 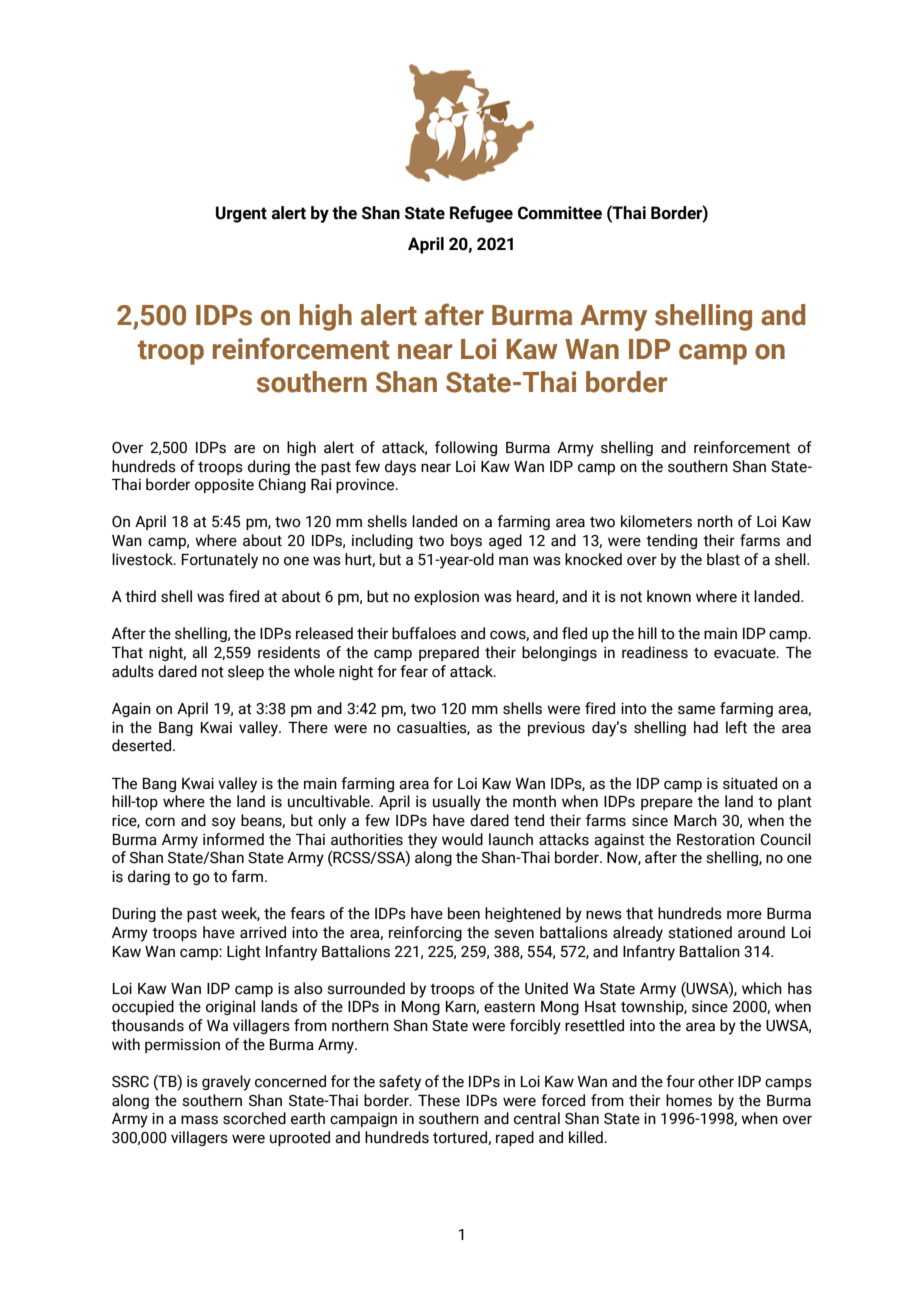 What do you see at coordinates (241, 214) in the page?
I see `Urgent` at bounding box center [241, 214].
